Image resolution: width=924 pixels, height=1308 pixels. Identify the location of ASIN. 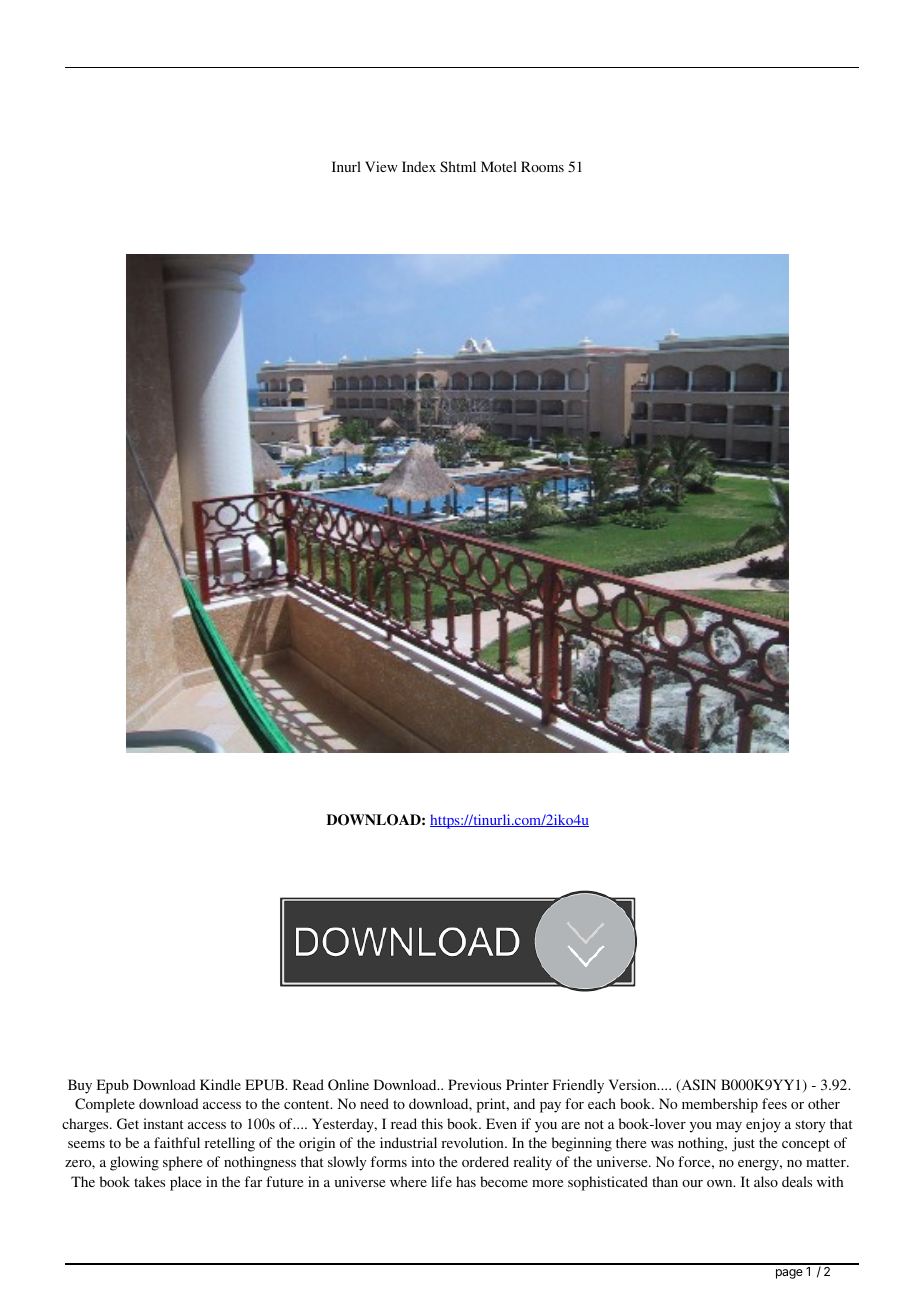
(697, 1086).
